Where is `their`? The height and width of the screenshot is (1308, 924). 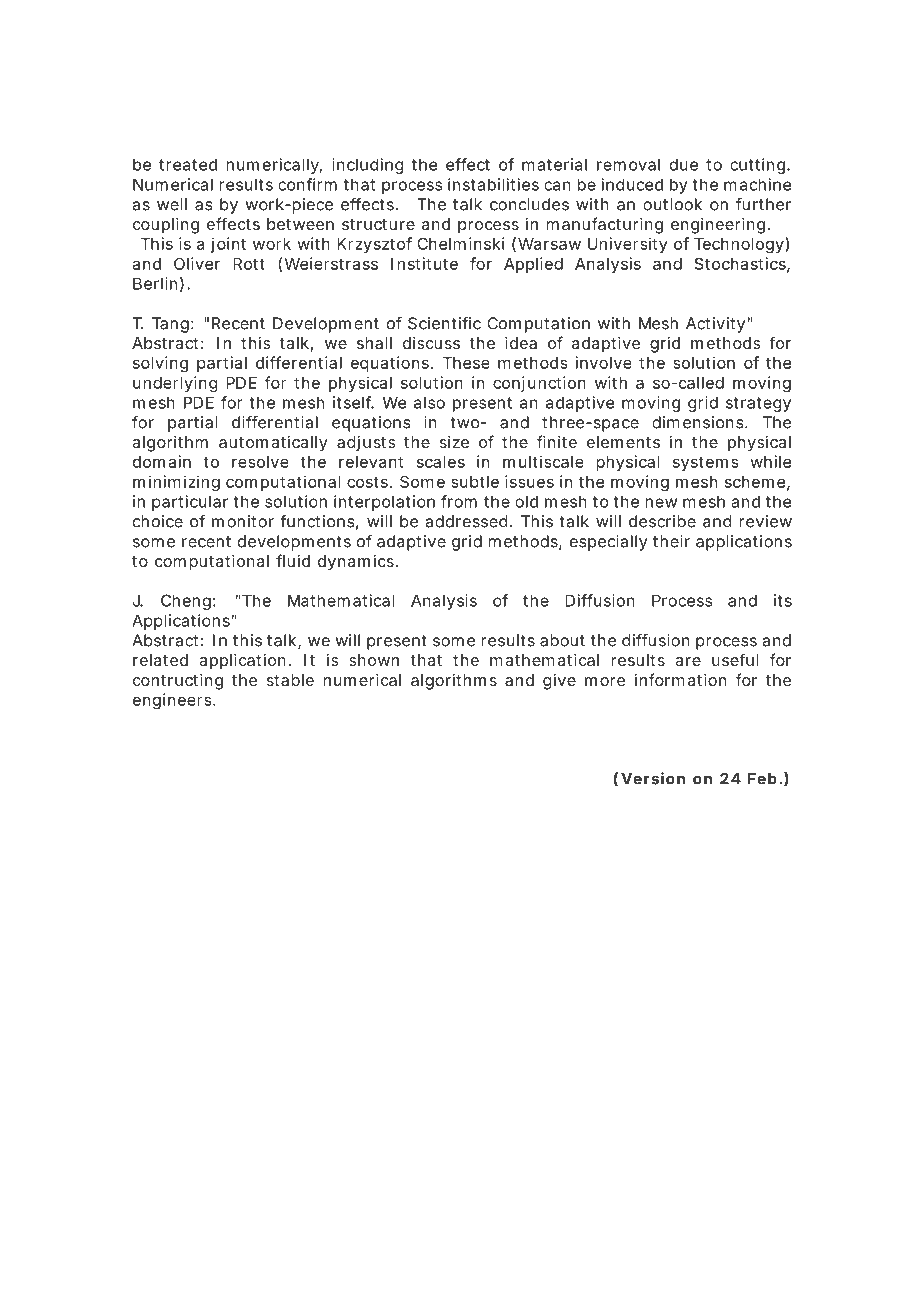
their is located at coordinates (671, 541).
